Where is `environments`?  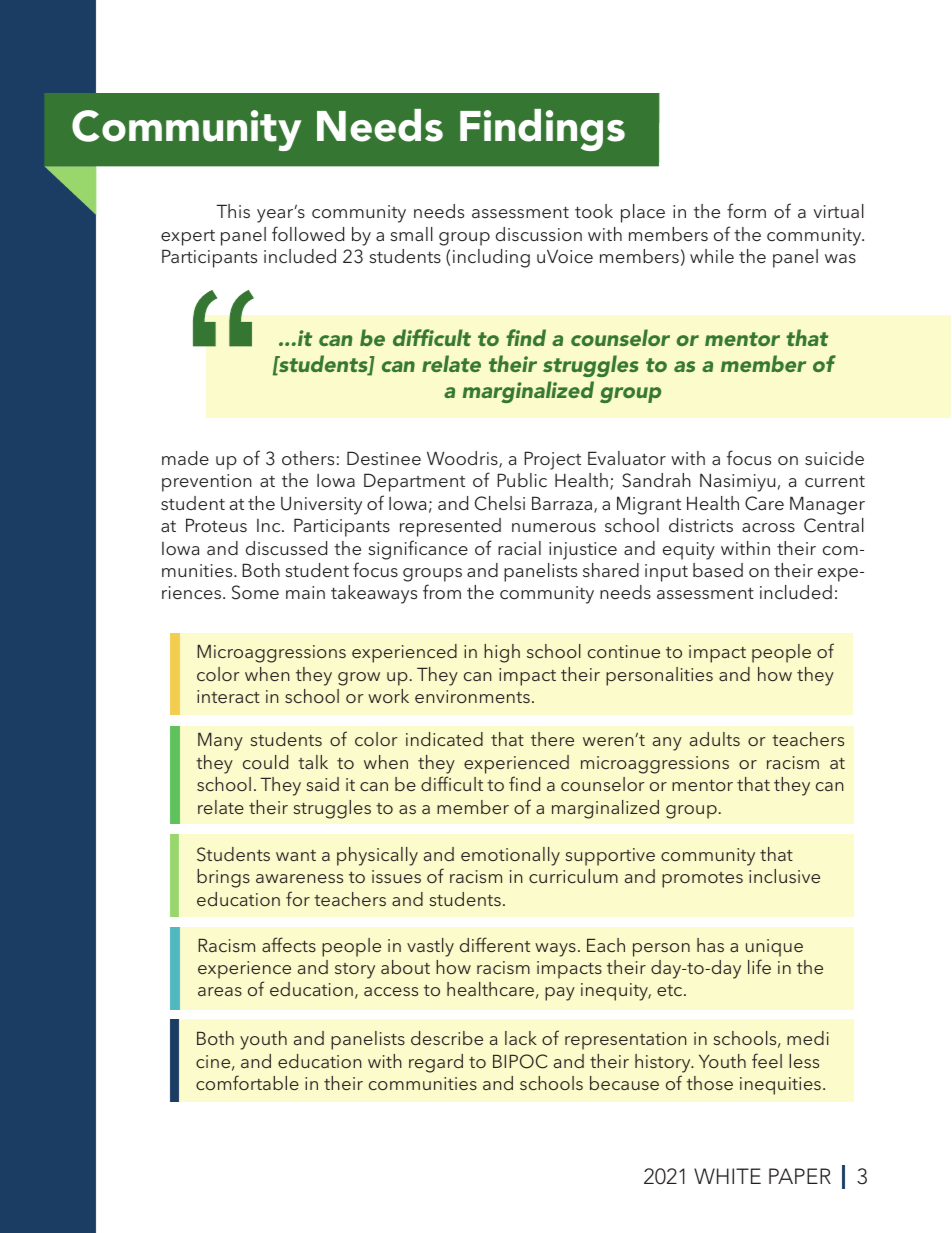
environments is located at coordinates (472, 696).
